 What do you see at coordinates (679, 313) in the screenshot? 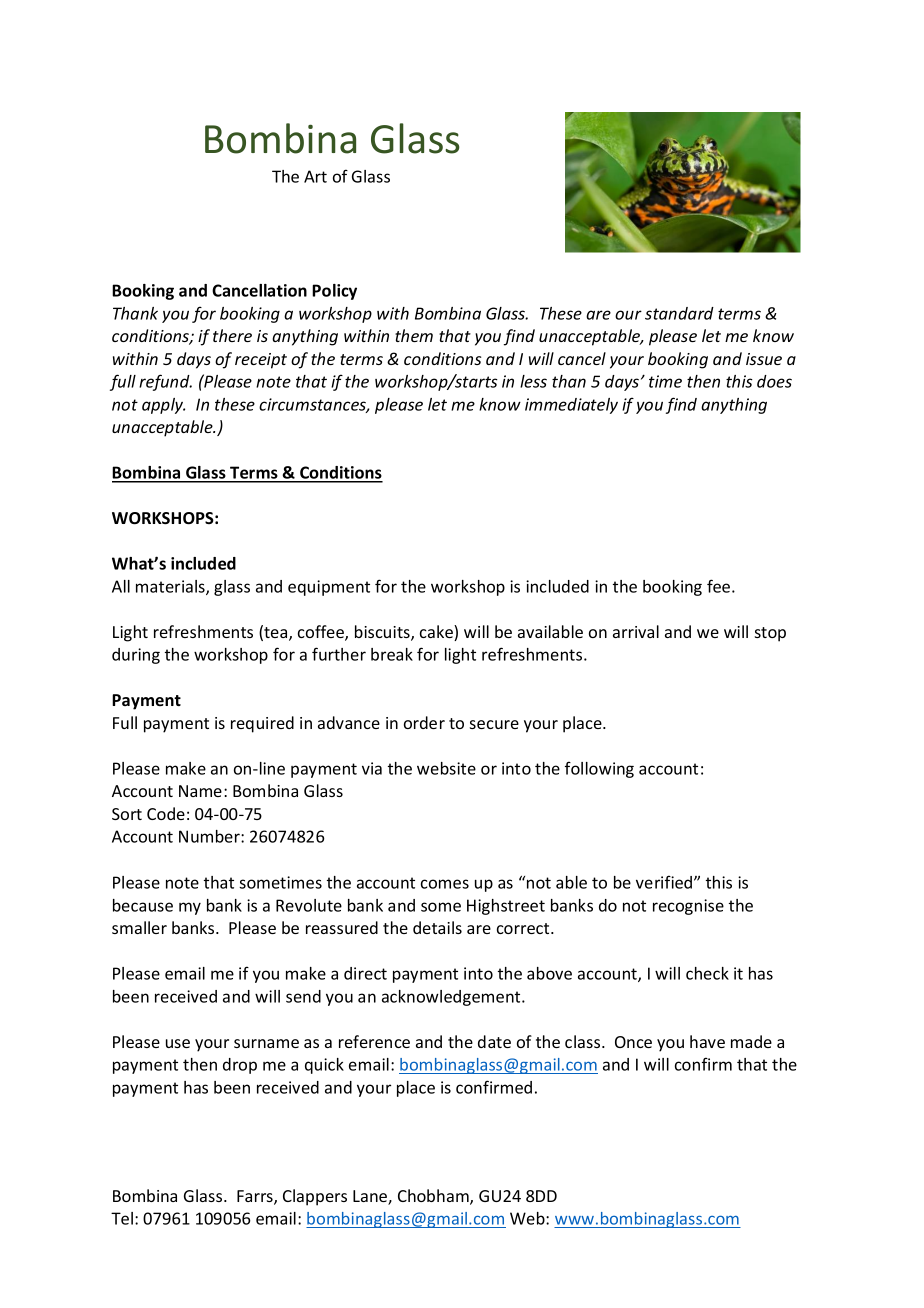
I see `standard` at bounding box center [679, 313].
